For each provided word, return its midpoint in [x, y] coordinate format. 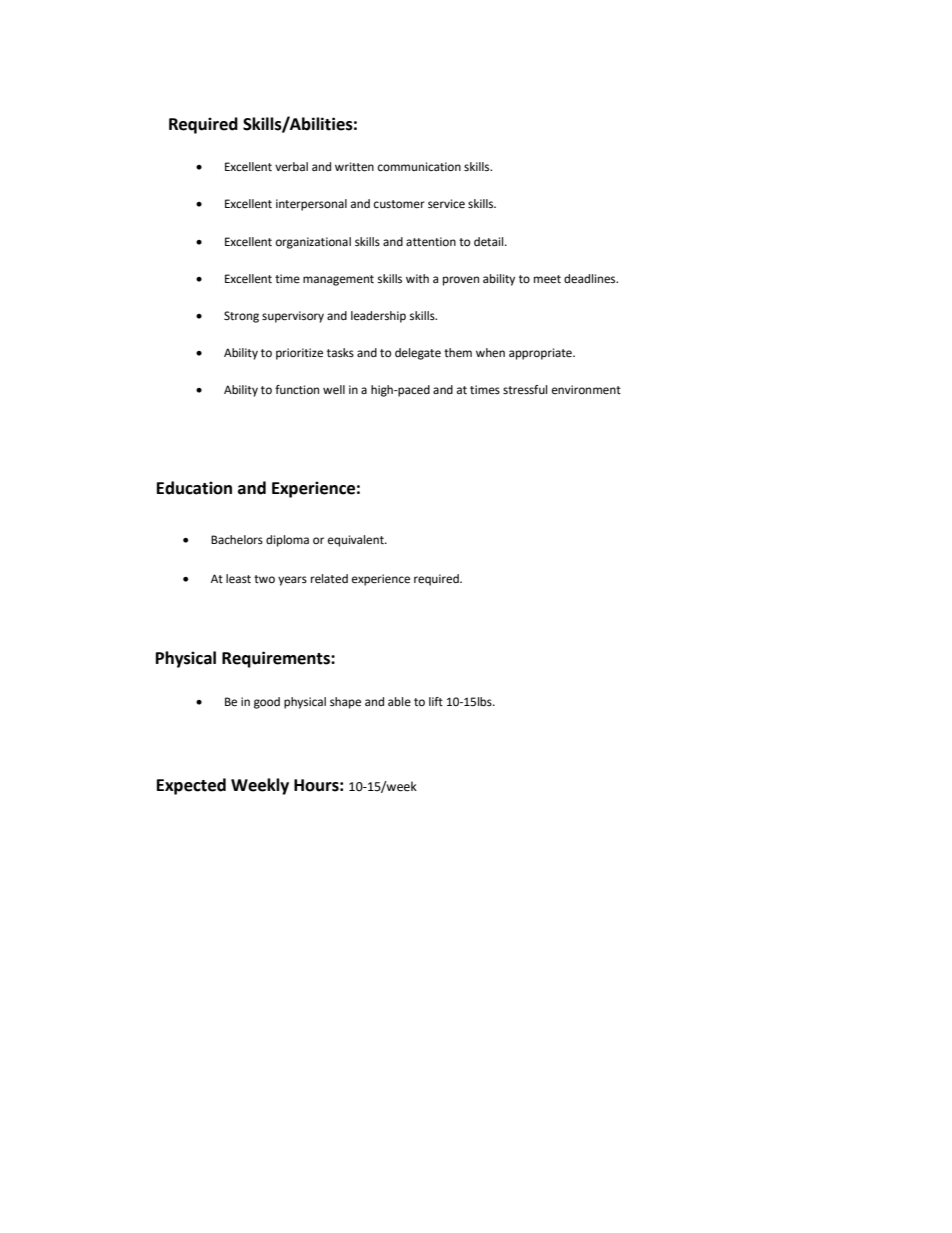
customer [399, 204]
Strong [241, 317]
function [297, 389]
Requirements [277, 659]
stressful [525, 389]
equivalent [357, 541]
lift [436, 701]
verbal [291, 166]
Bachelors [237, 540]
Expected [191, 786]
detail [490, 242]
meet [547, 279]
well [334, 390]
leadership [378, 317]
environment [586, 390]
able [399, 701]
